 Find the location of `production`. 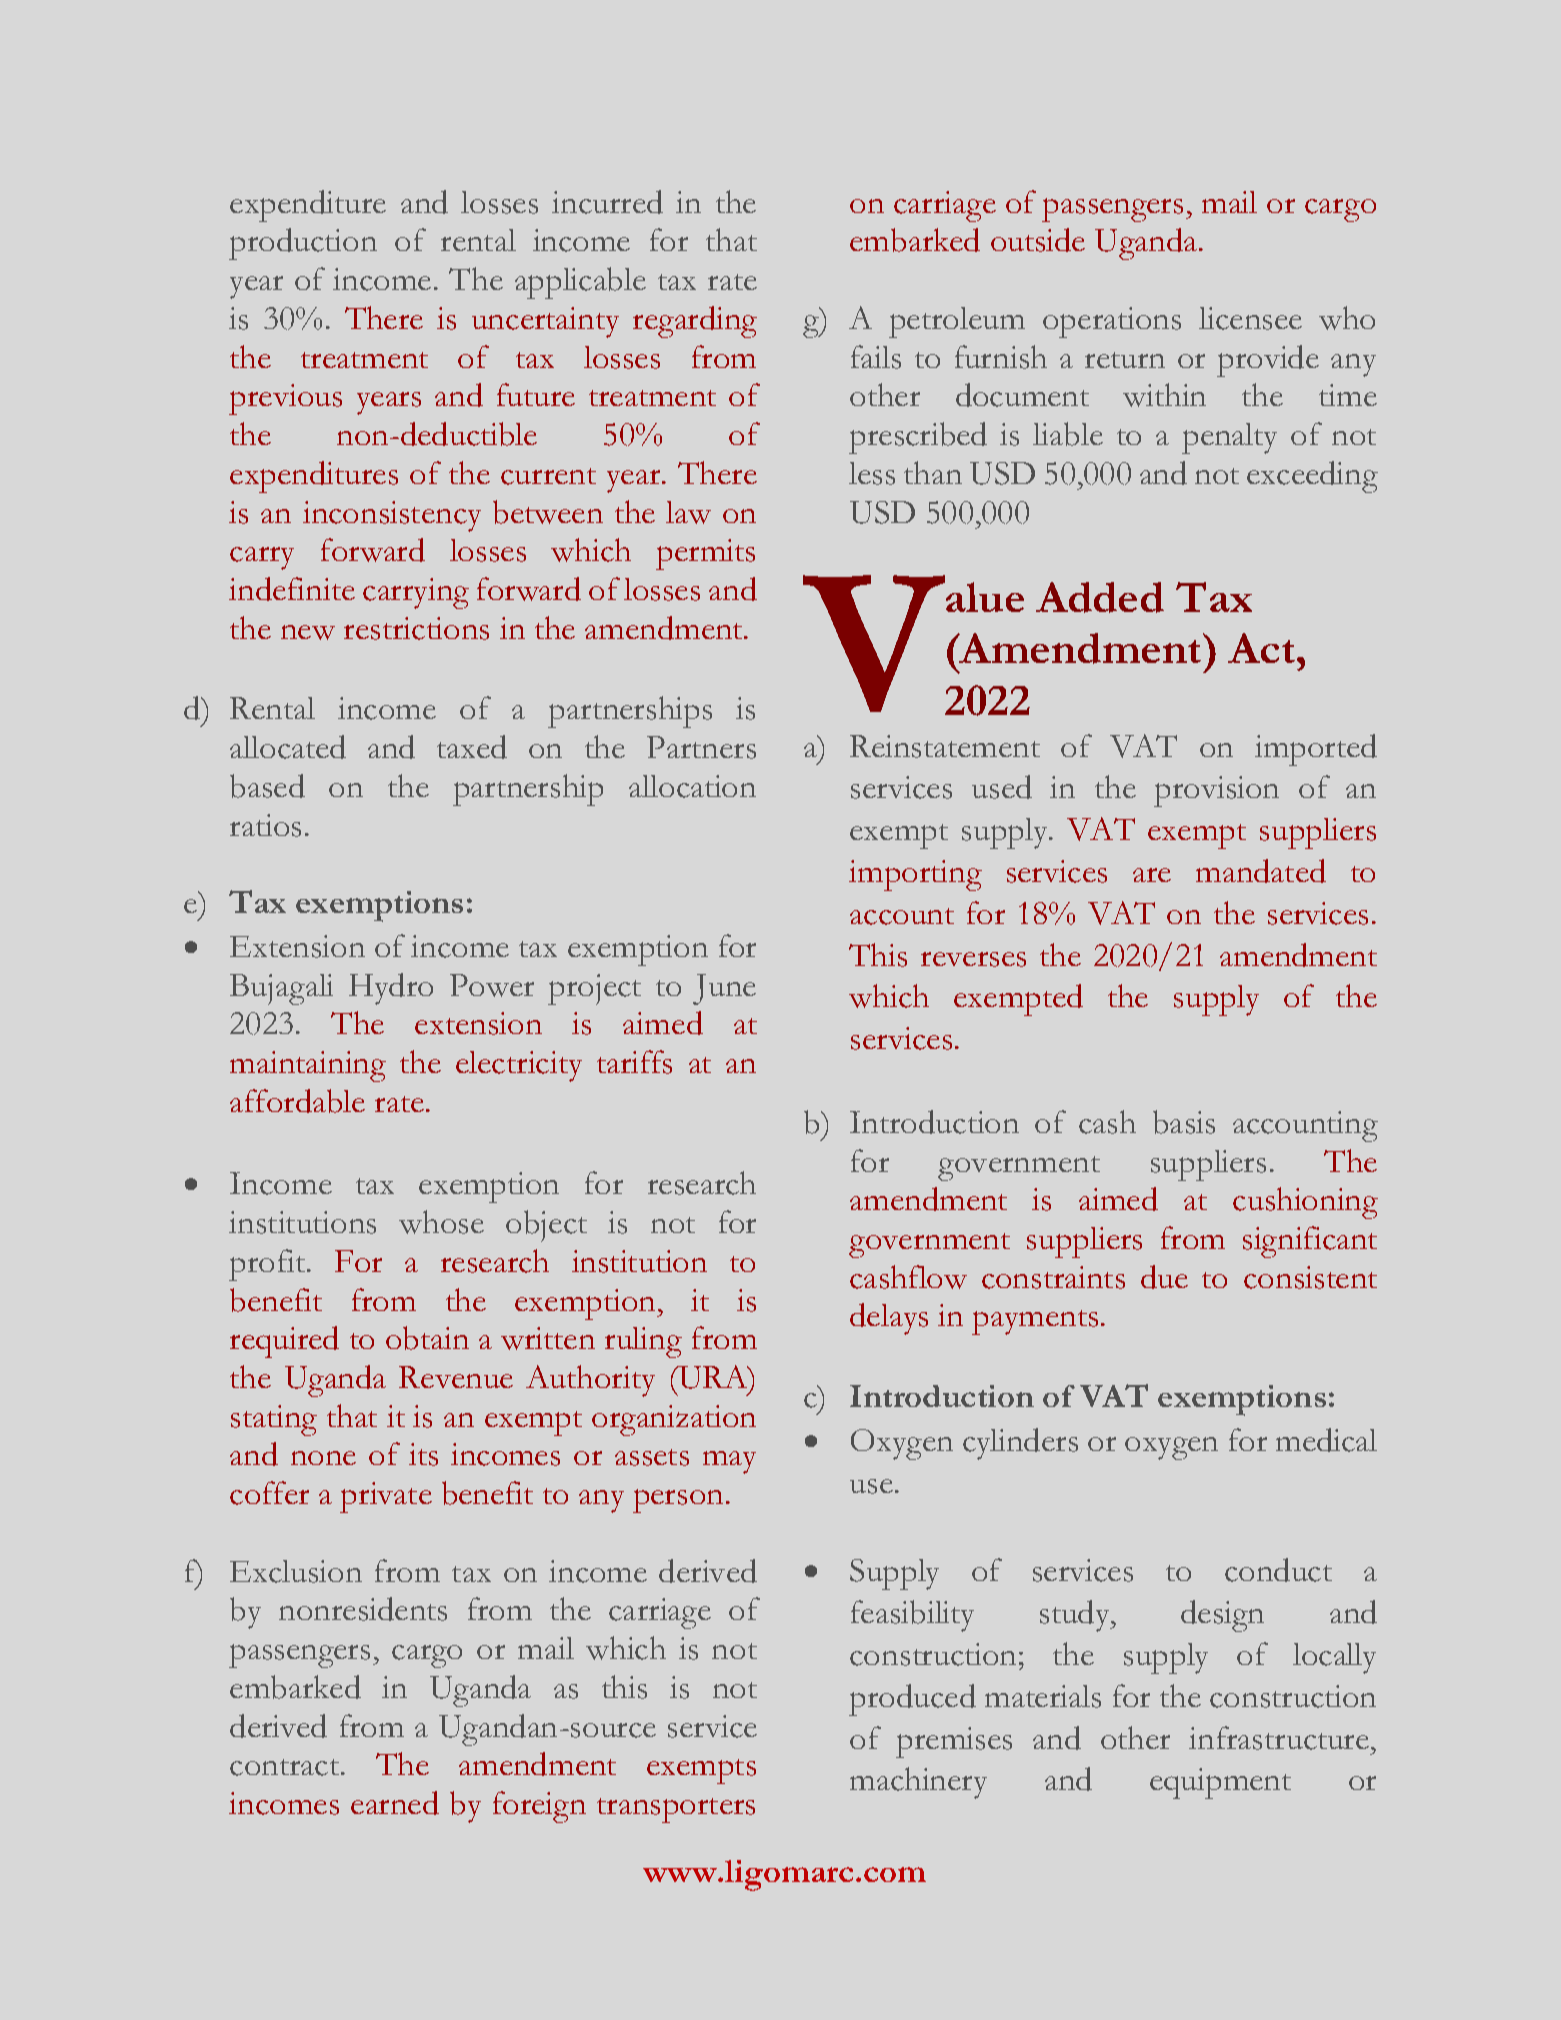

production is located at coordinates (303, 244).
